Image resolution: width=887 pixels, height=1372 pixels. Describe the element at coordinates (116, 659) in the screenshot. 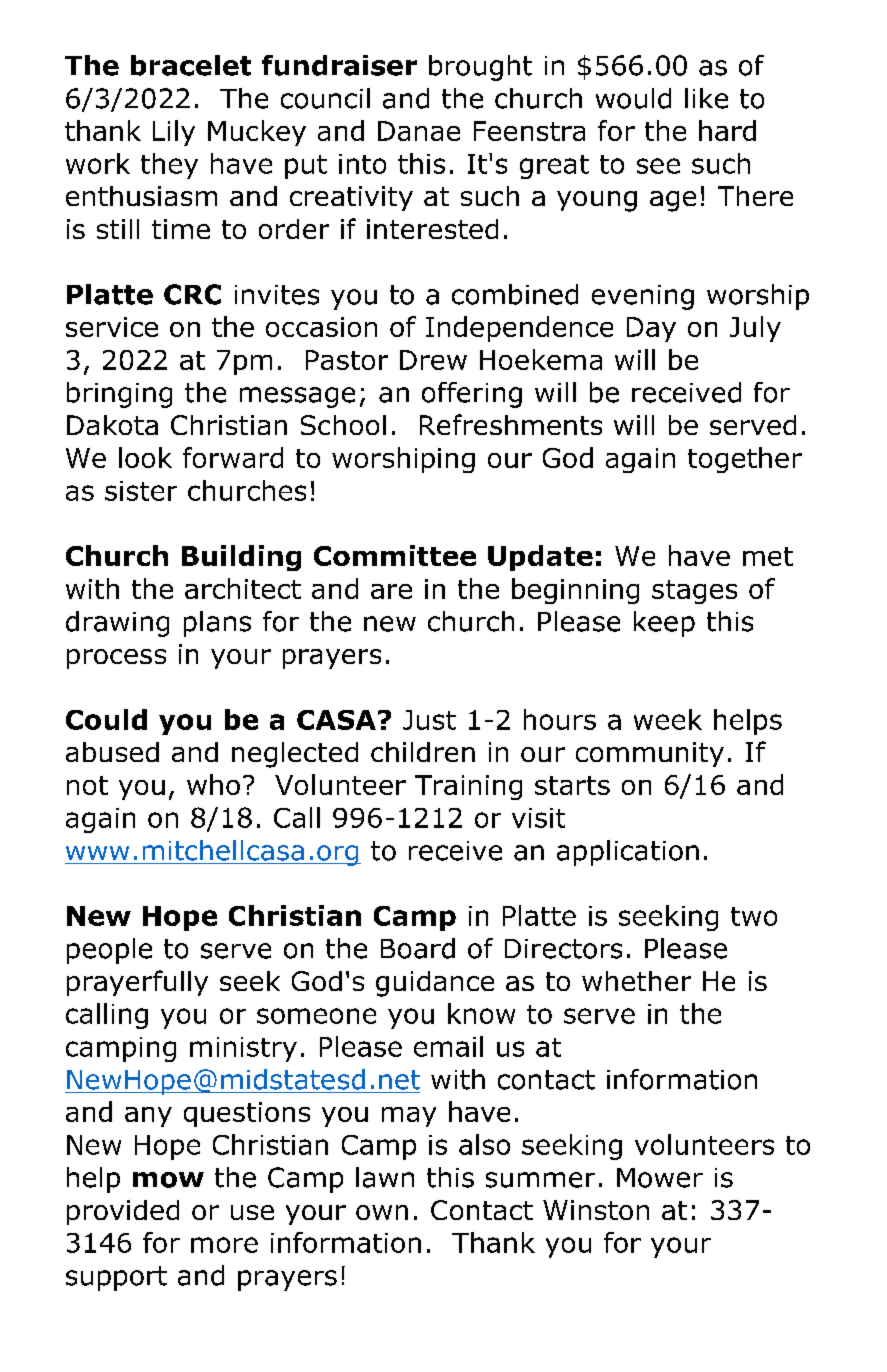

I see `process` at that location.
